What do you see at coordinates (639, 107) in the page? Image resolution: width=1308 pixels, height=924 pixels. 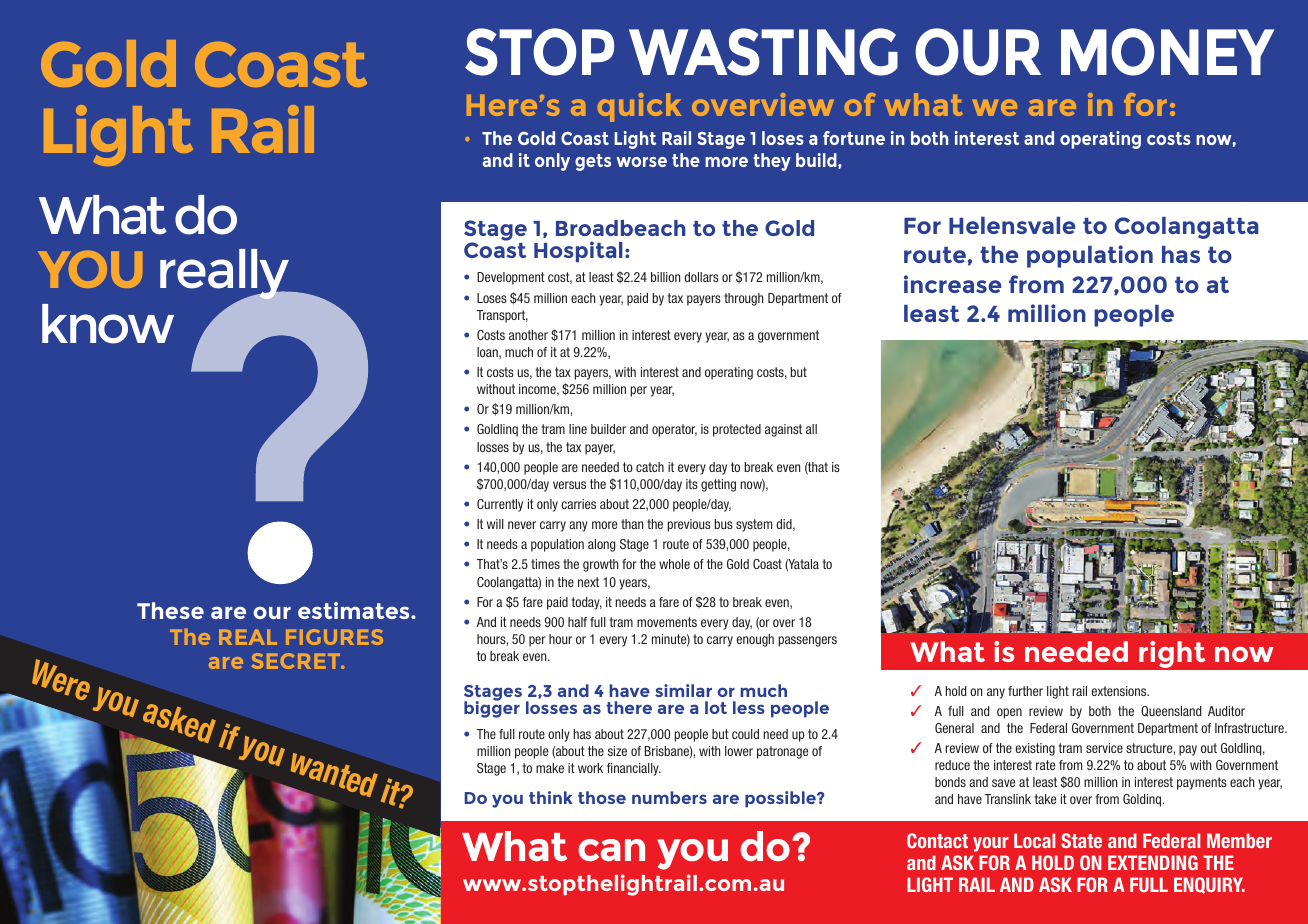 I see `quick` at bounding box center [639, 107].
